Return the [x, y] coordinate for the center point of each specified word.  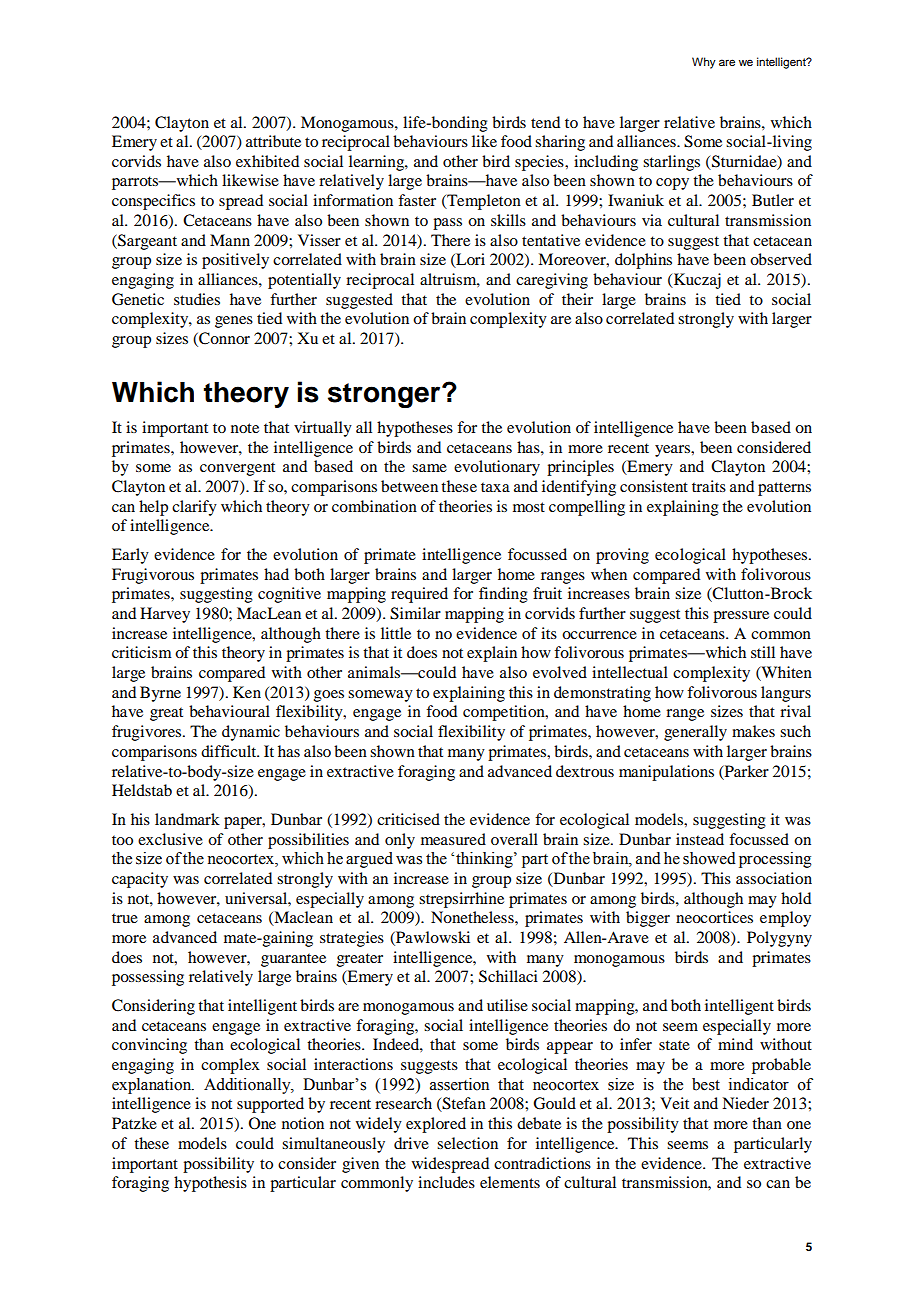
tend [545, 122]
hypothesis [210, 1184]
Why [704, 63]
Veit [674, 1103]
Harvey [165, 615]
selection [467, 1143]
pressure [741, 617]
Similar [415, 613]
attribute [273, 141]
